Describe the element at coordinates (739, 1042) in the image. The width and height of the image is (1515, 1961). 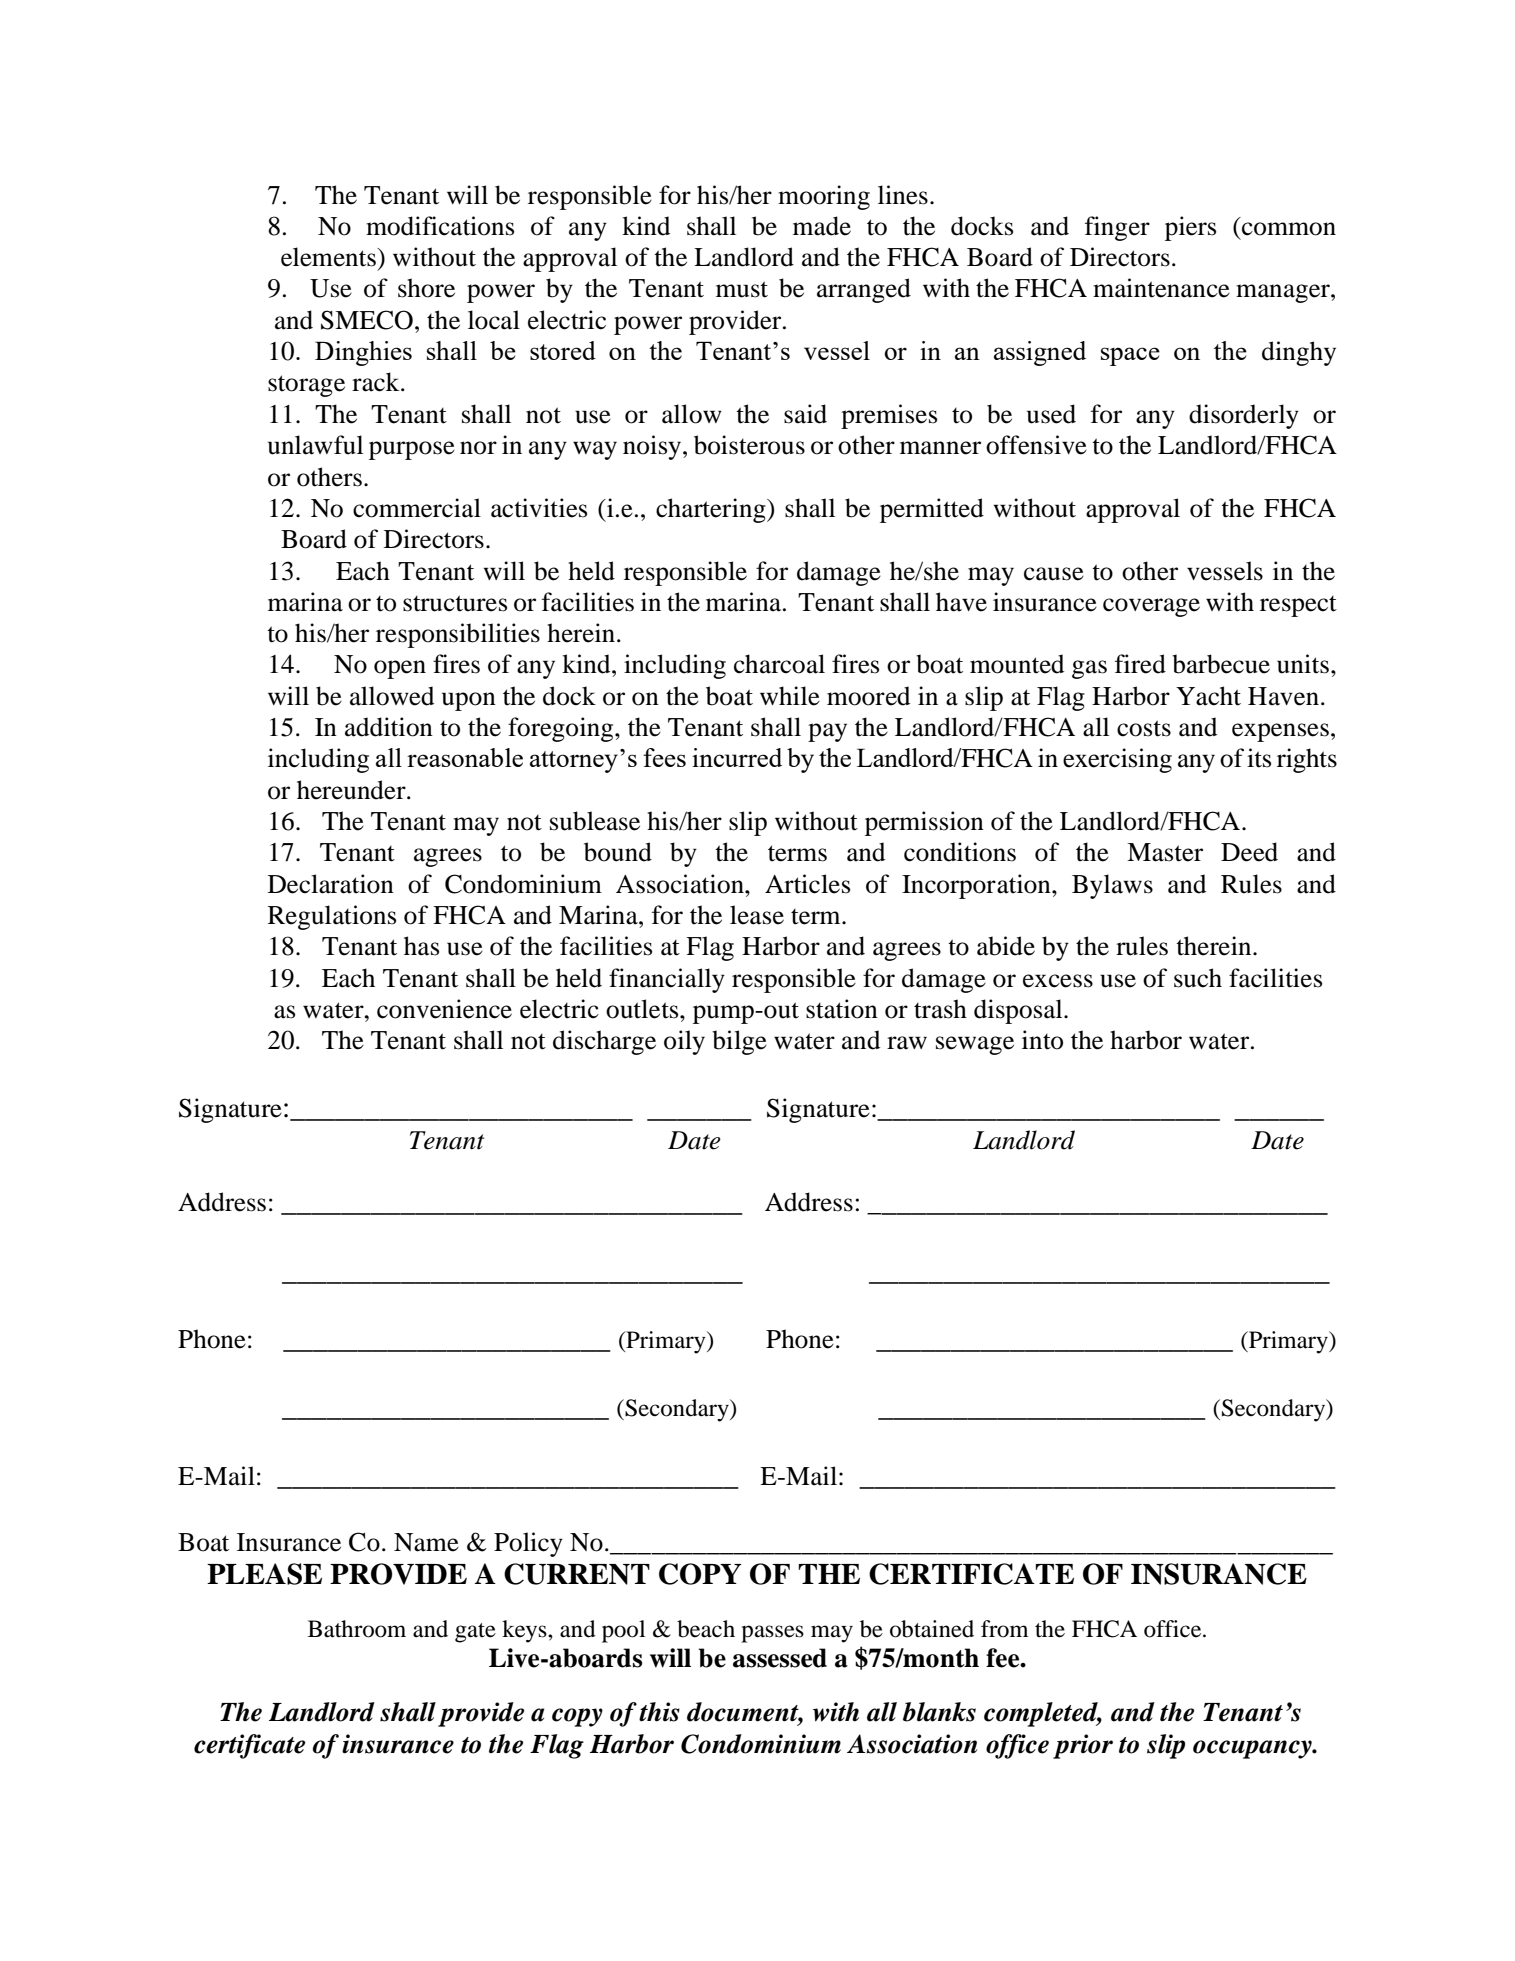
I see `bilge` at that location.
